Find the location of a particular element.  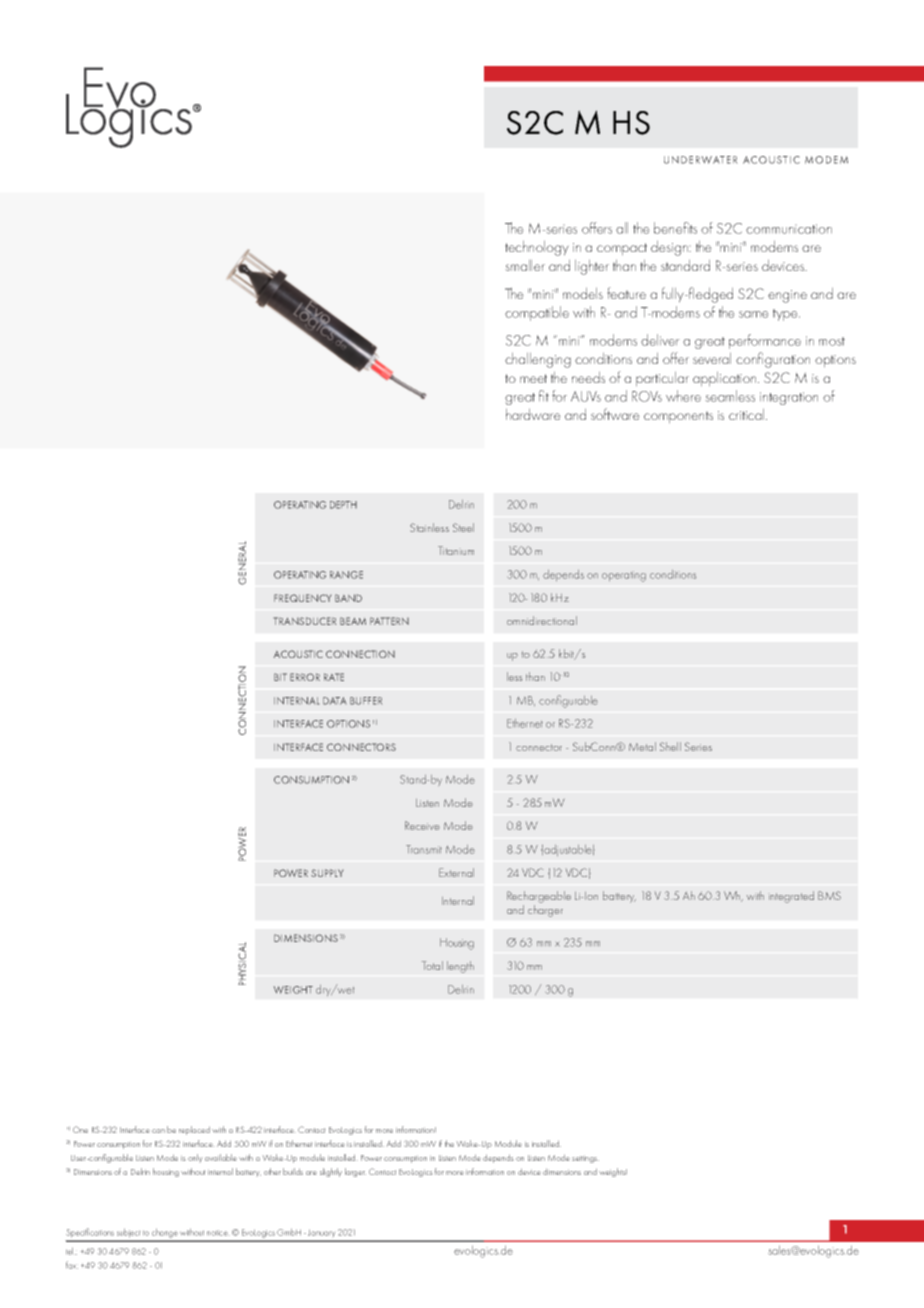

BUFFER is located at coordinates (366, 701).
